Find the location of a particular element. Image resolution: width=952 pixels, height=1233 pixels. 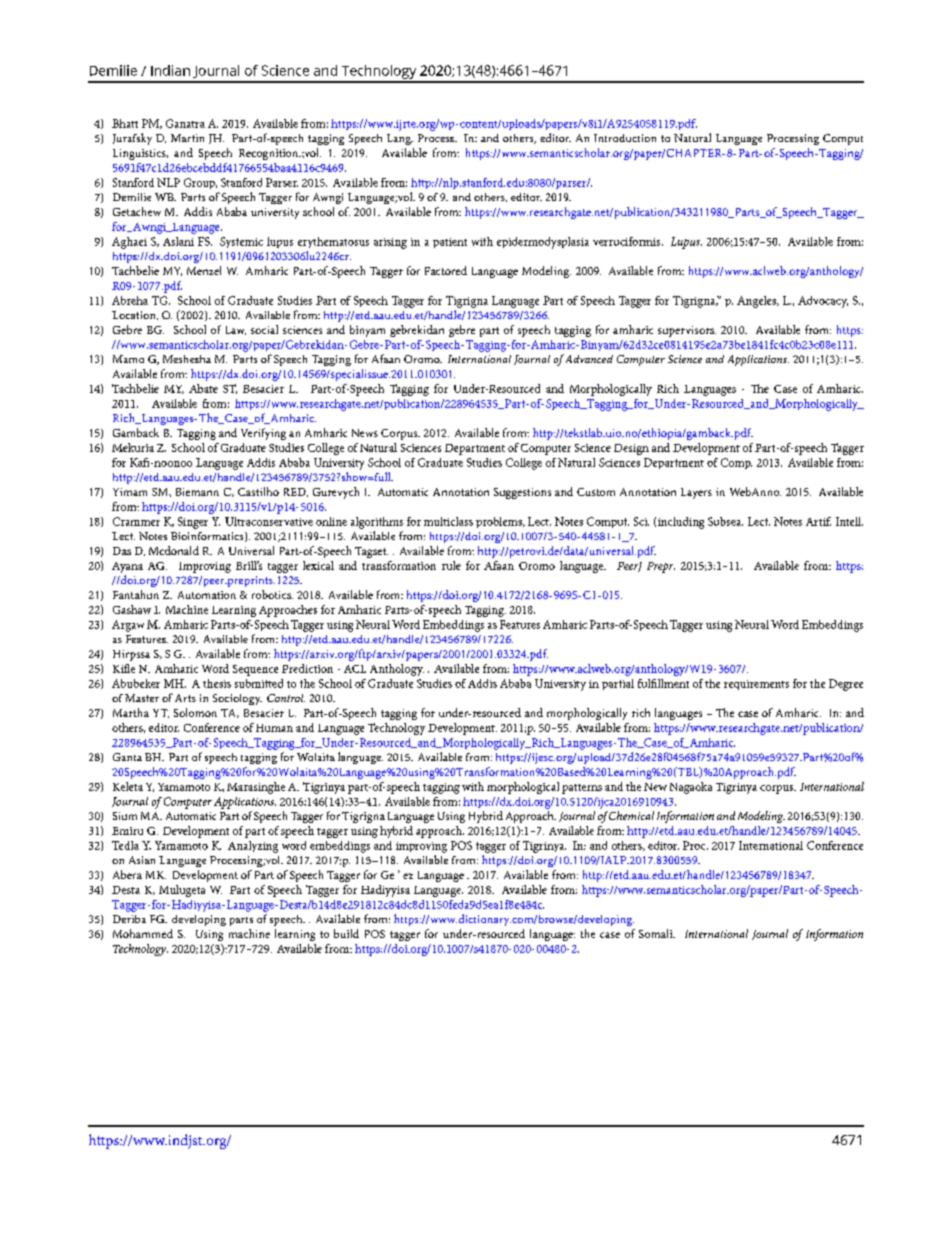

Indian is located at coordinates (170, 70).
